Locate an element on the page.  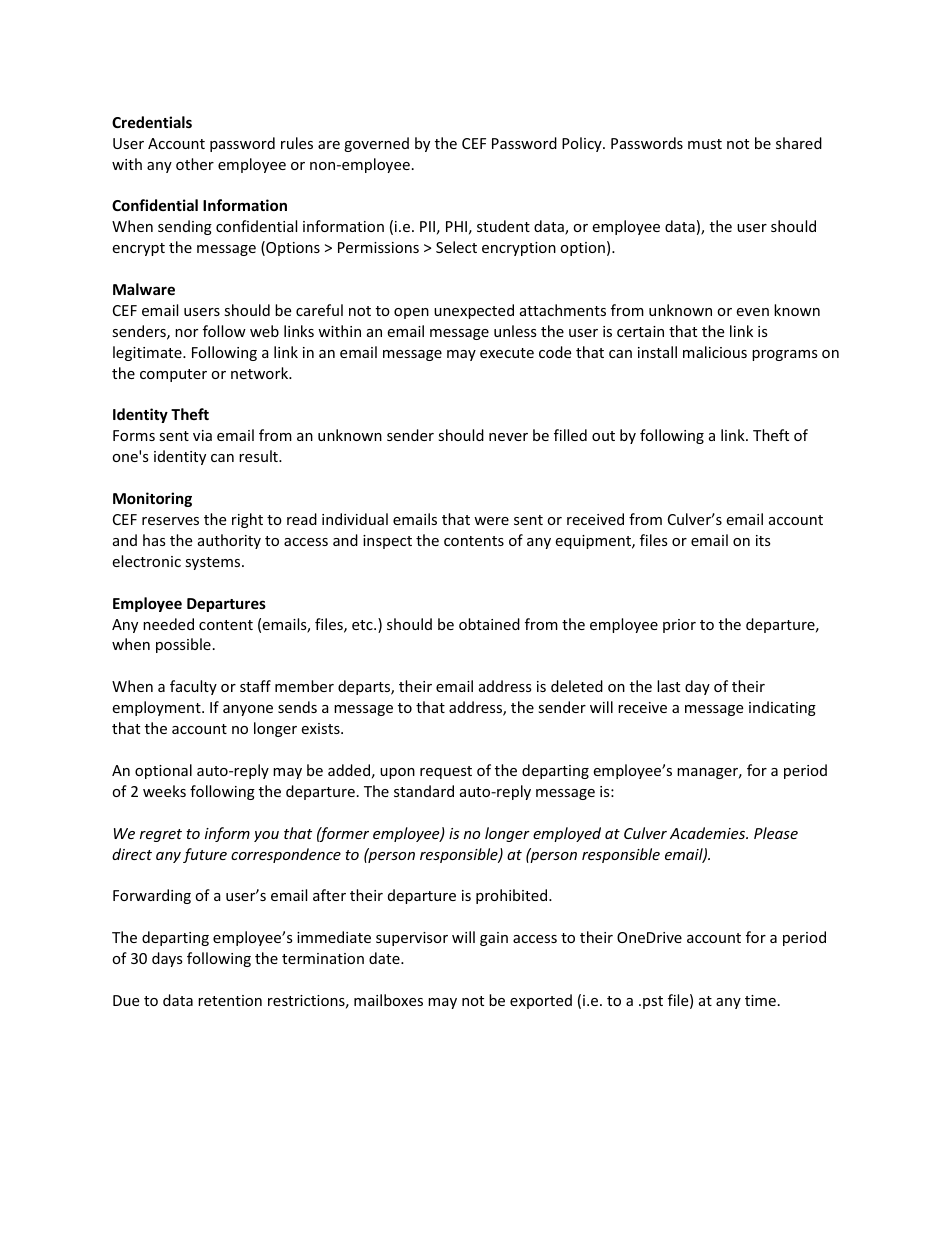
were is located at coordinates (491, 521).
